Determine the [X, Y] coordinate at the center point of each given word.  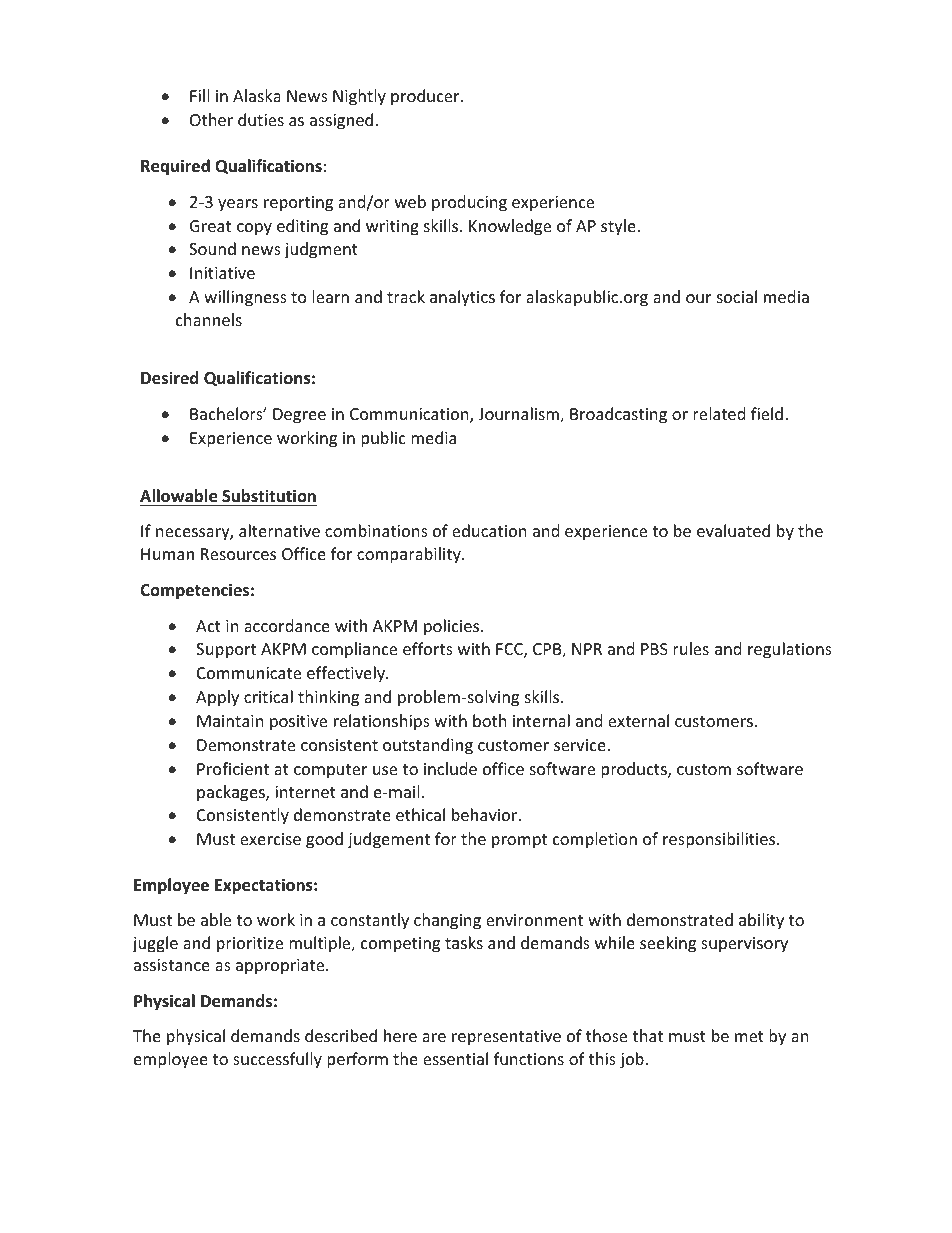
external [638, 720]
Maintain [230, 721]
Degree [299, 416]
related [719, 413]
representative [506, 1038]
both [490, 720]
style [619, 227]
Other [211, 119]
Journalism [519, 415]
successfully [277, 1060]
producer [426, 97]
